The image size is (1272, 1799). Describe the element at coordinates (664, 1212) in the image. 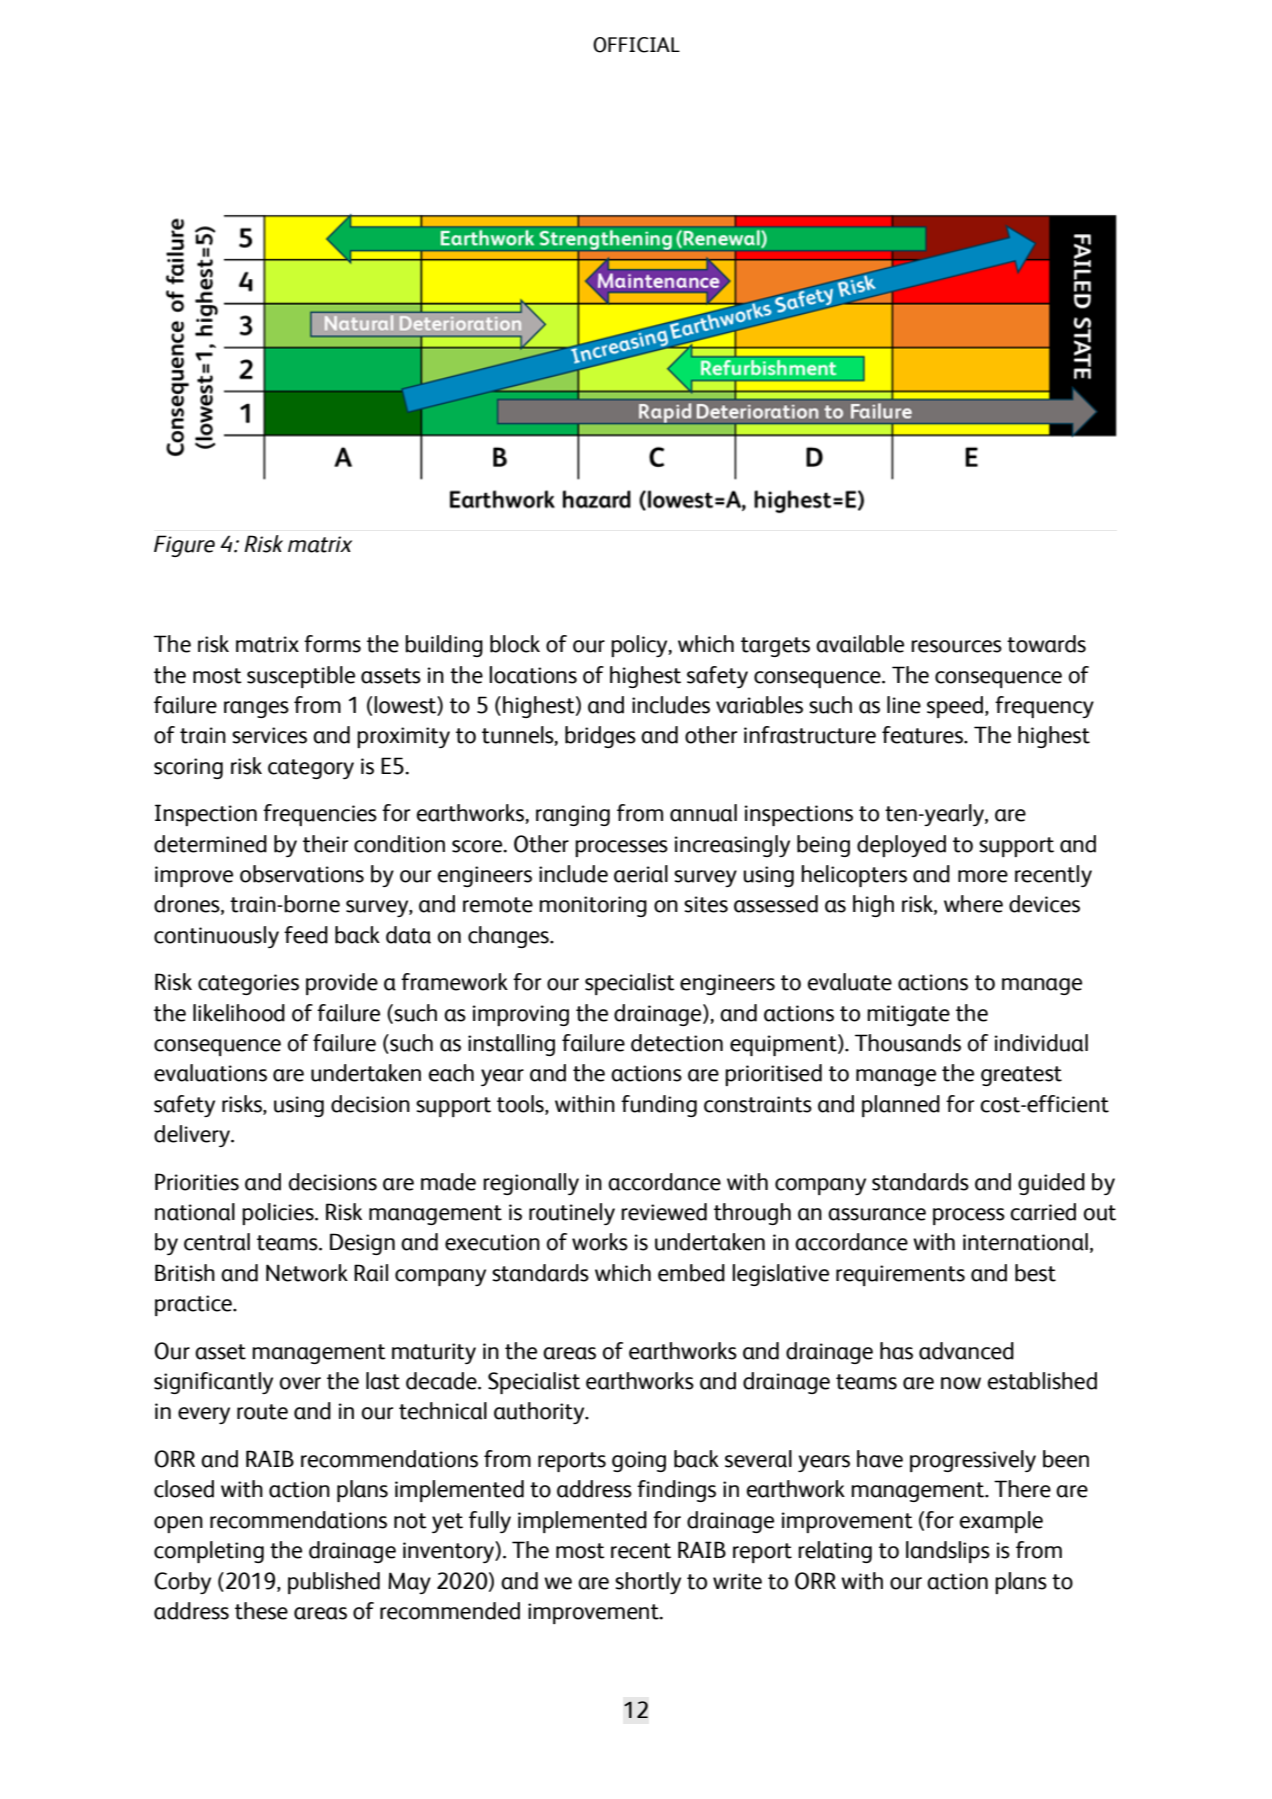

I see `reviewed` at that location.
